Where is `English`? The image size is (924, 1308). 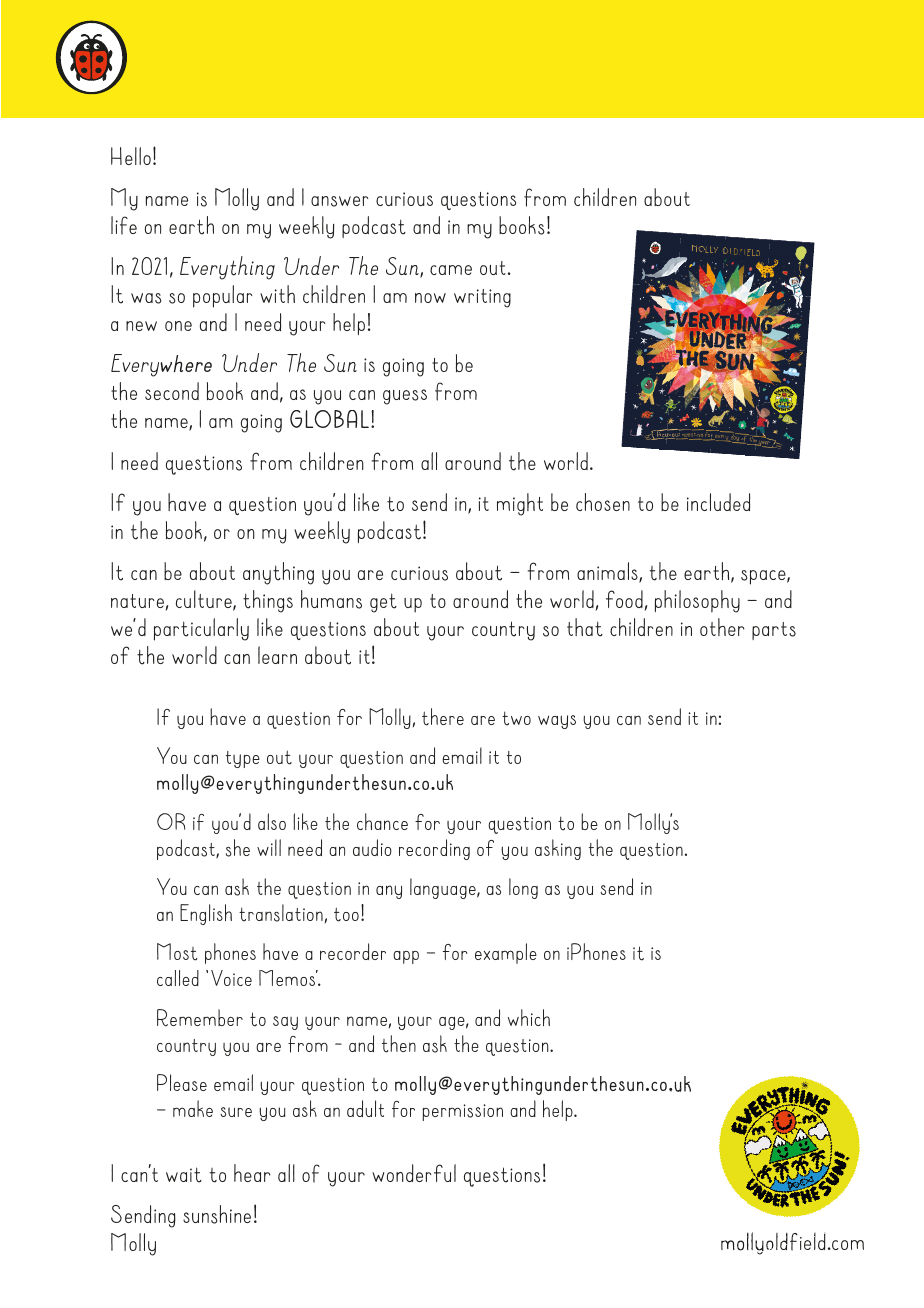
English is located at coordinates (206, 914).
